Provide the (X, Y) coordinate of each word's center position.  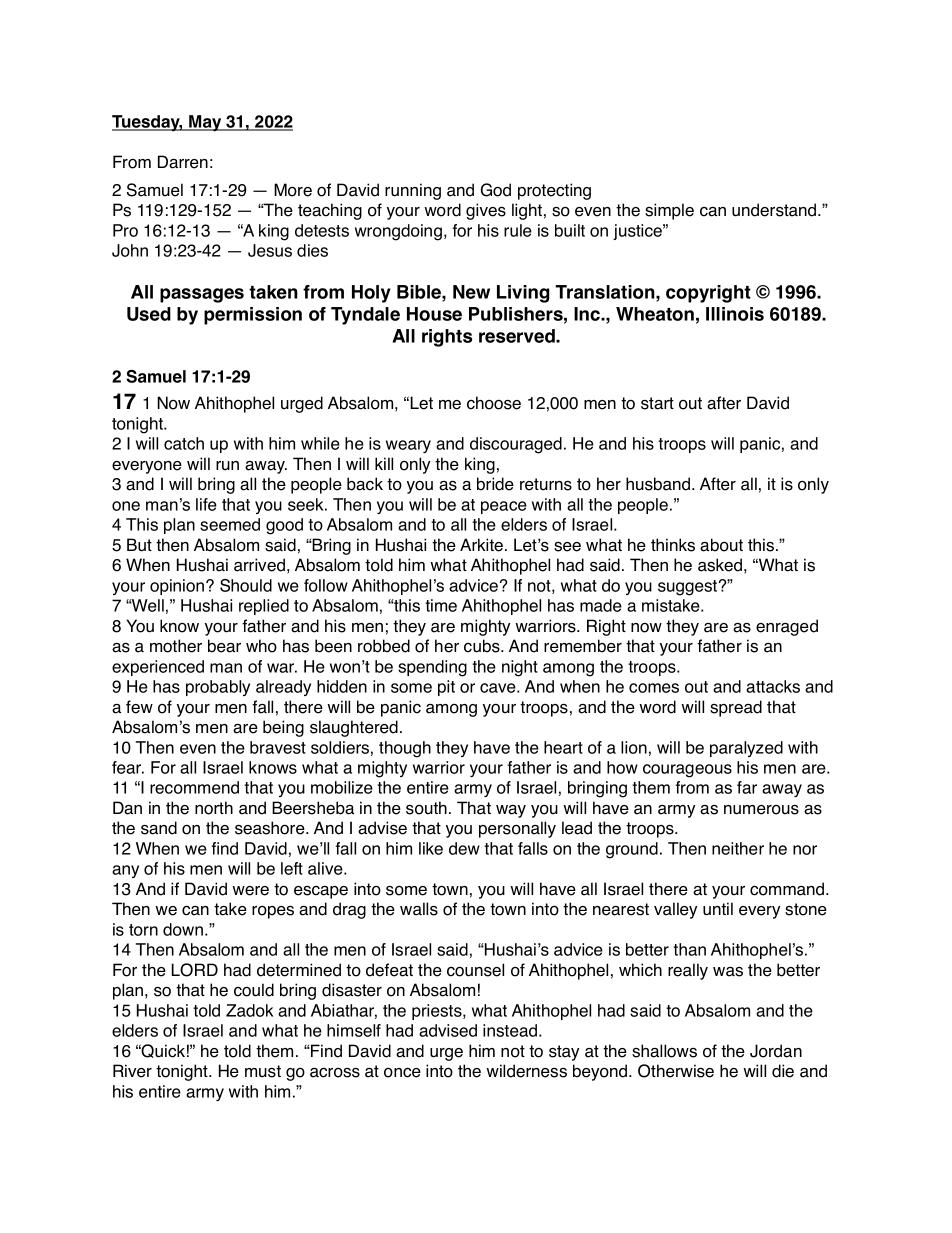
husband (659, 484)
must (263, 1071)
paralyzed (746, 749)
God (496, 190)
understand (775, 210)
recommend (194, 787)
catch (184, 443)
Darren (183, 162)
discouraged (516, 445)
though (405, 749)
